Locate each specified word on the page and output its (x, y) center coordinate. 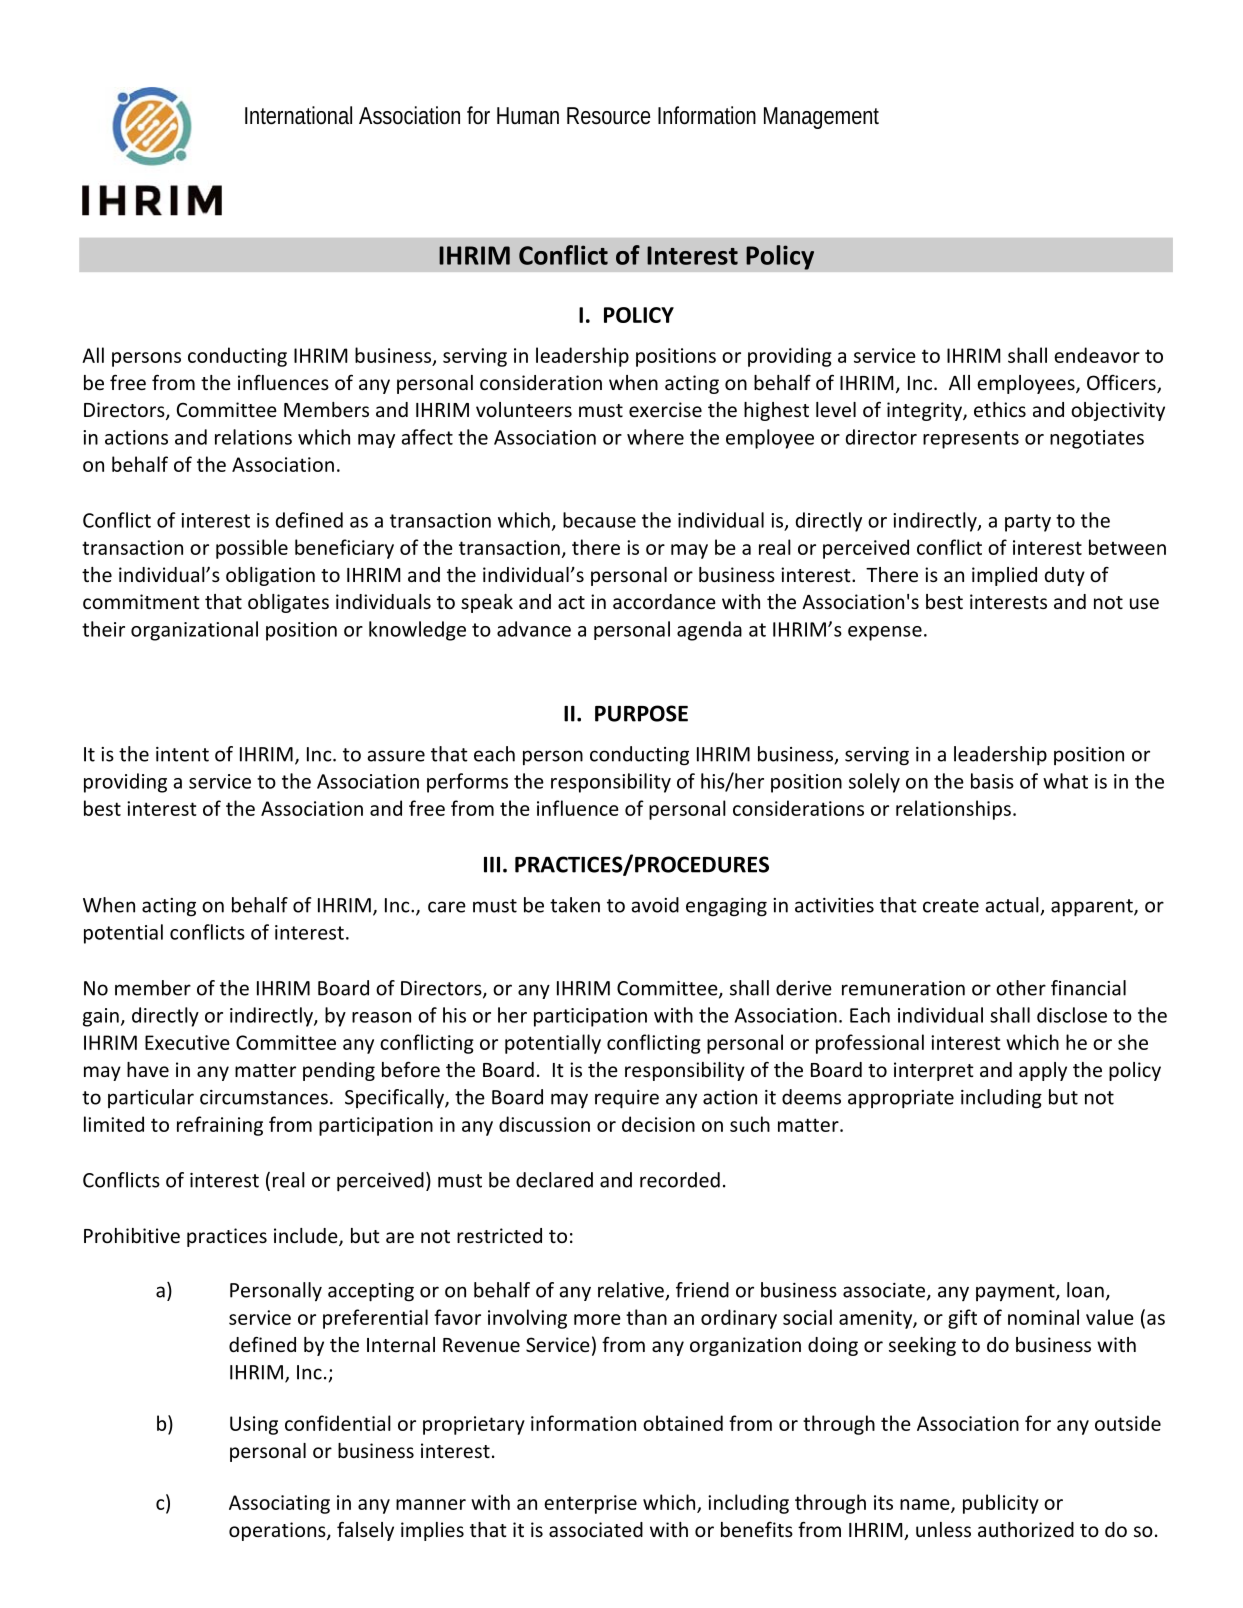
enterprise (590, 1504)
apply (1043, 1071)
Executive (187, 1042)
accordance (664, 601)
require (627, 1099)
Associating (279, 1504)
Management (821, 118)
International (298, 115)
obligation (270, 576)
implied (1004, 576)
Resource (609, 116)
